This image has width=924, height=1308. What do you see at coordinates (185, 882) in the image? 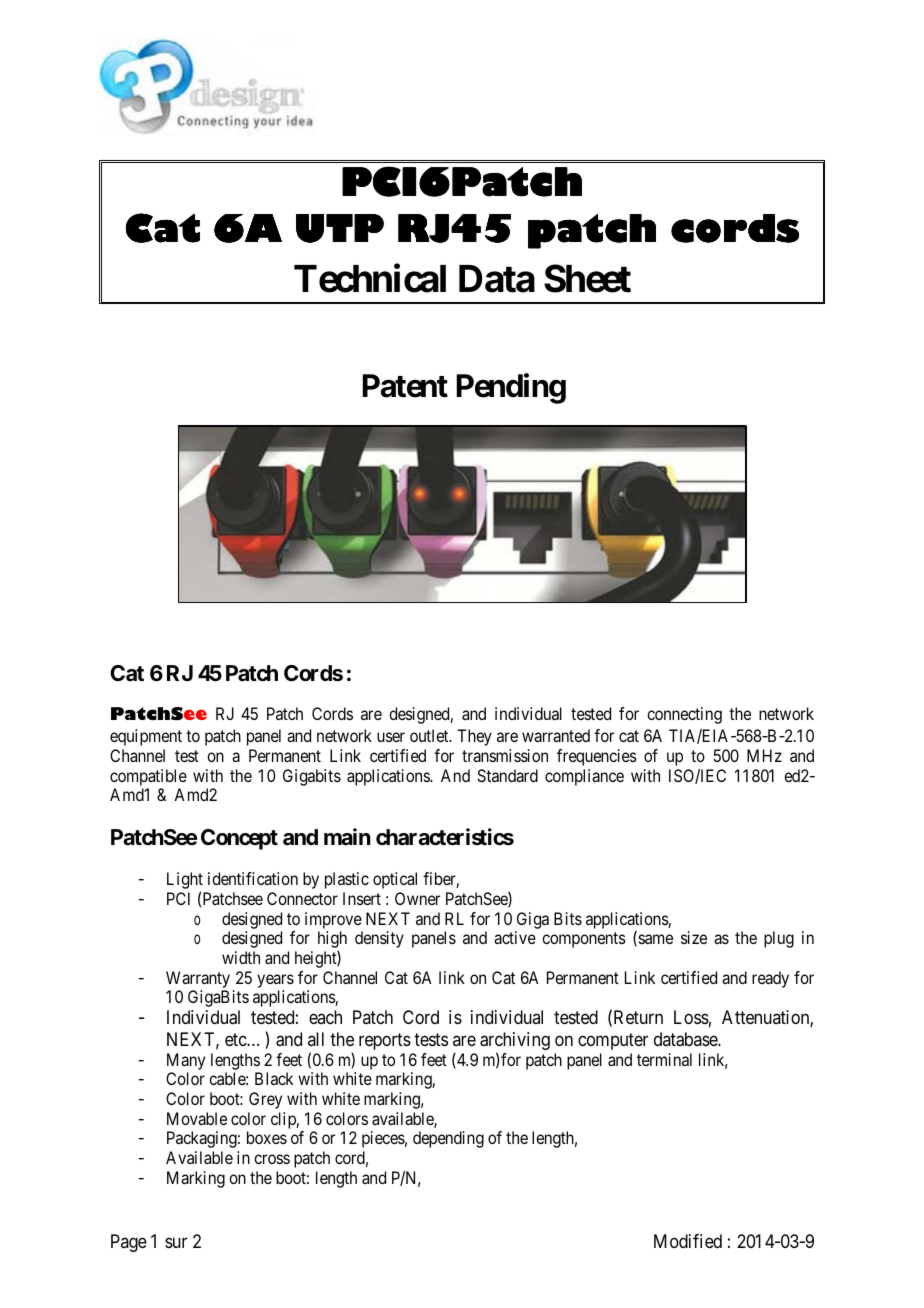
I see `Light` at bounding box center [185, 882].
